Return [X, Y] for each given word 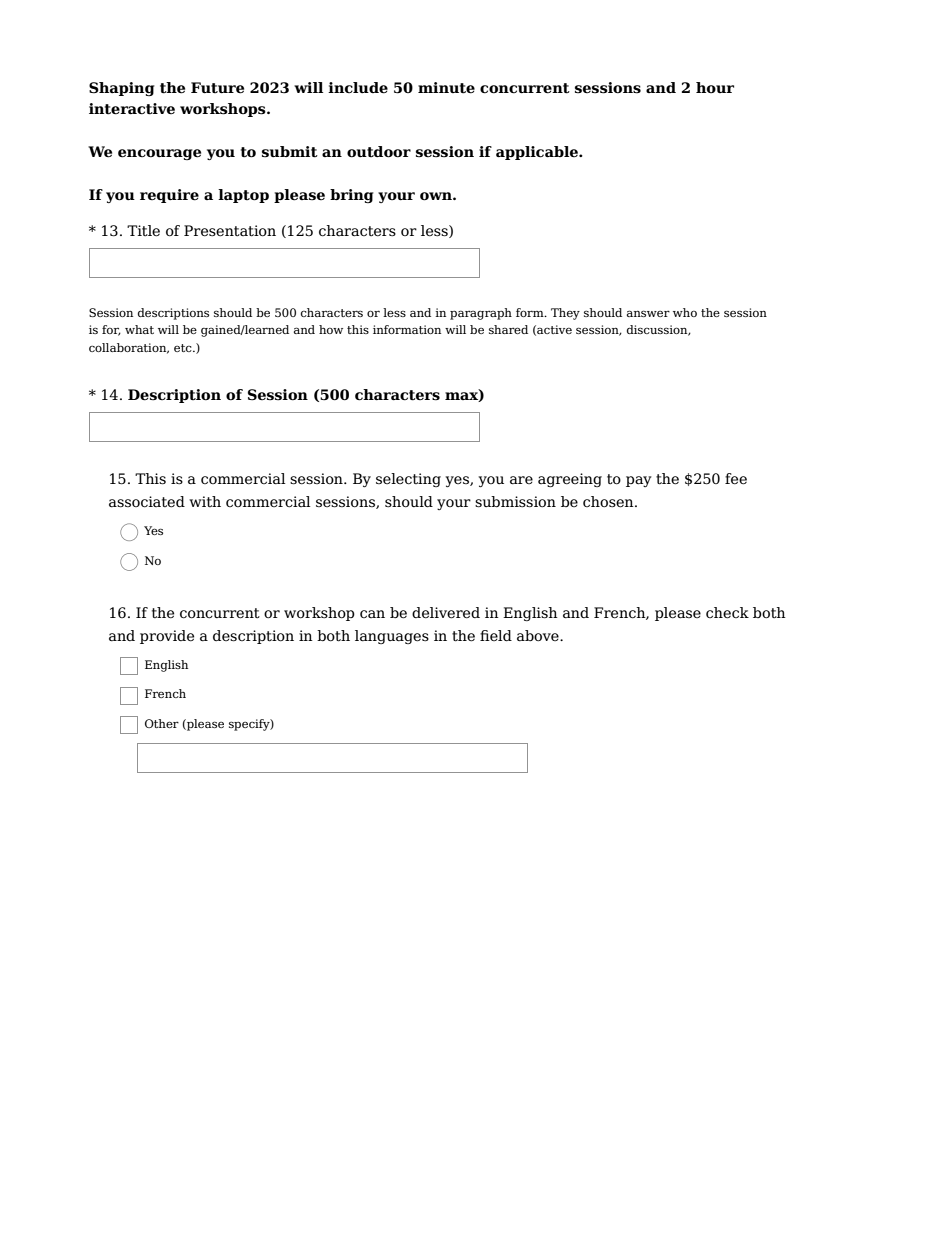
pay [639, 481]
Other [162, 723]
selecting [408, 480]
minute [446, 88]
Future [217, 88]
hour [715, 88]
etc [184, 348]
